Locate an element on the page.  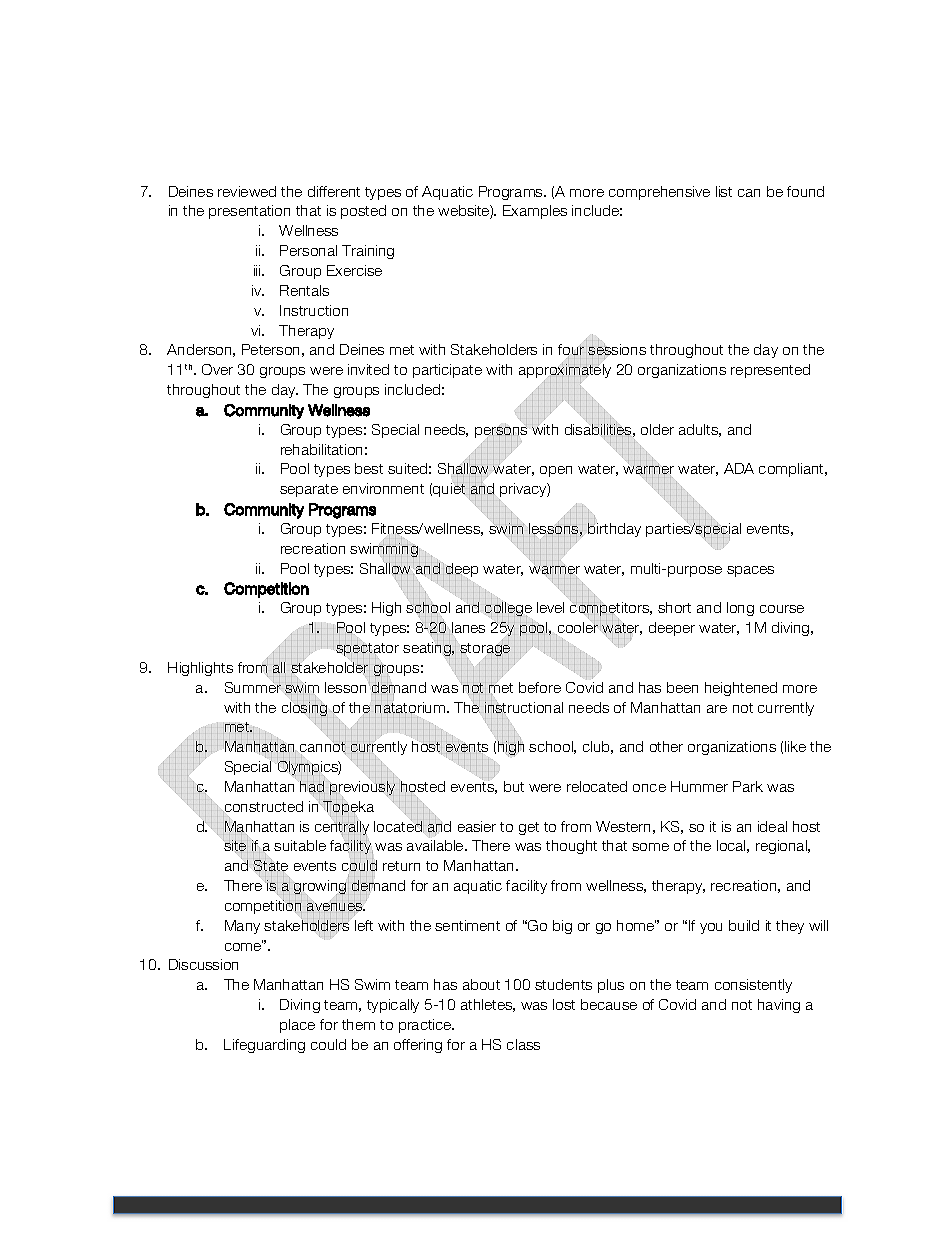
Examples is located at coordinates (535, 212).
